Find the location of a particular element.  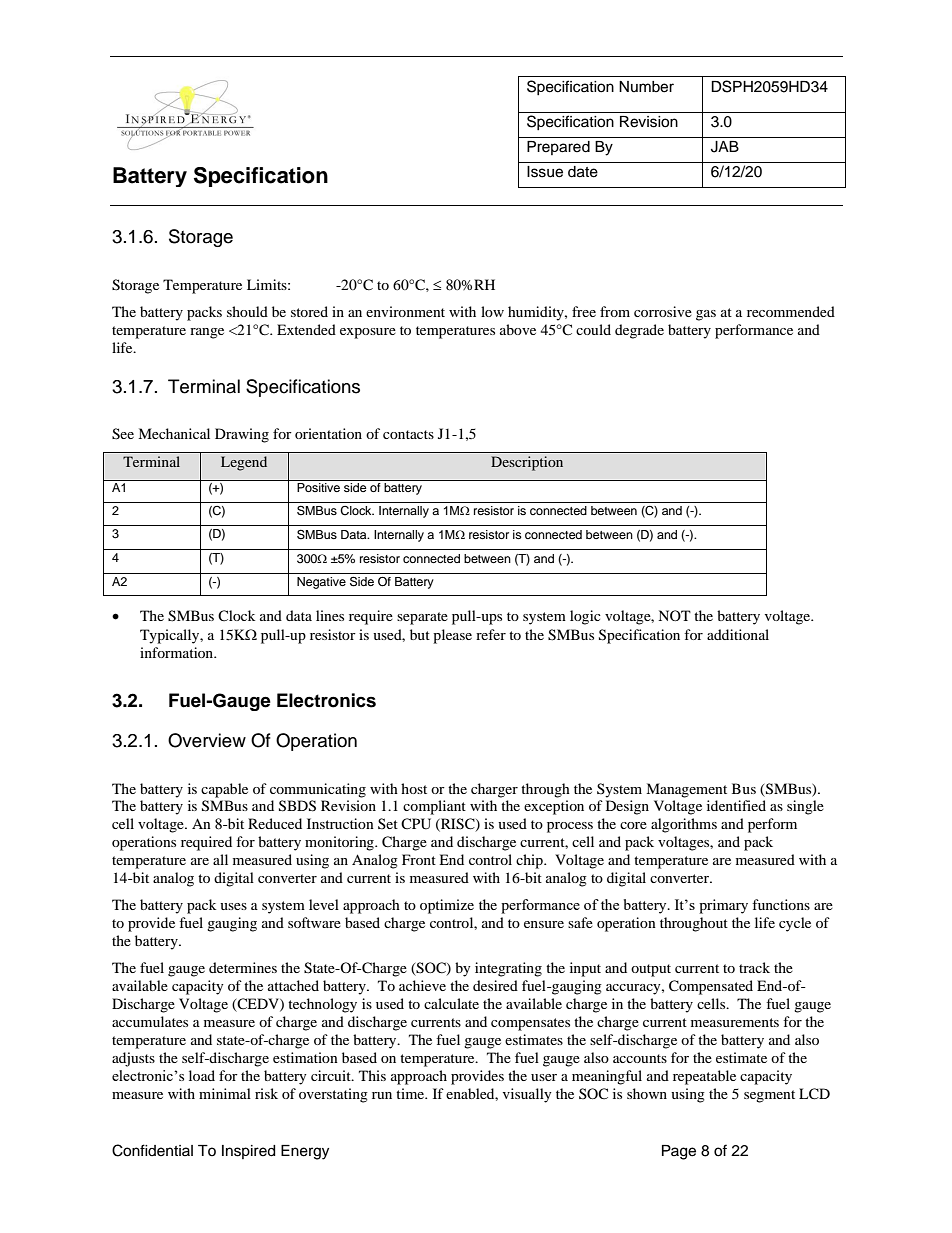

primary is located at coordinates (723, 906).
